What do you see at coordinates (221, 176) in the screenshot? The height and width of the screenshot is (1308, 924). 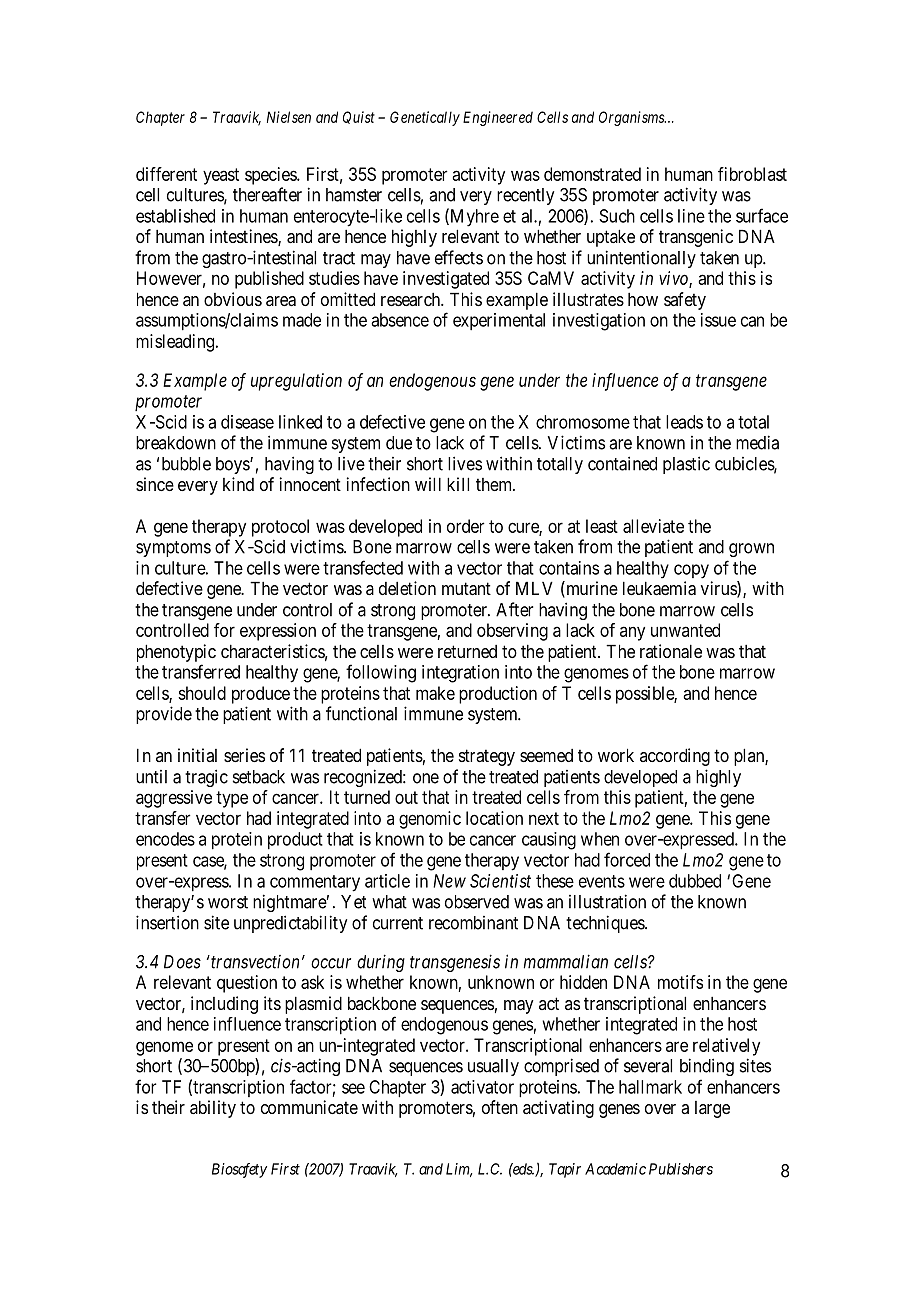 I see `yeast` at bounding box center [221, 176].
